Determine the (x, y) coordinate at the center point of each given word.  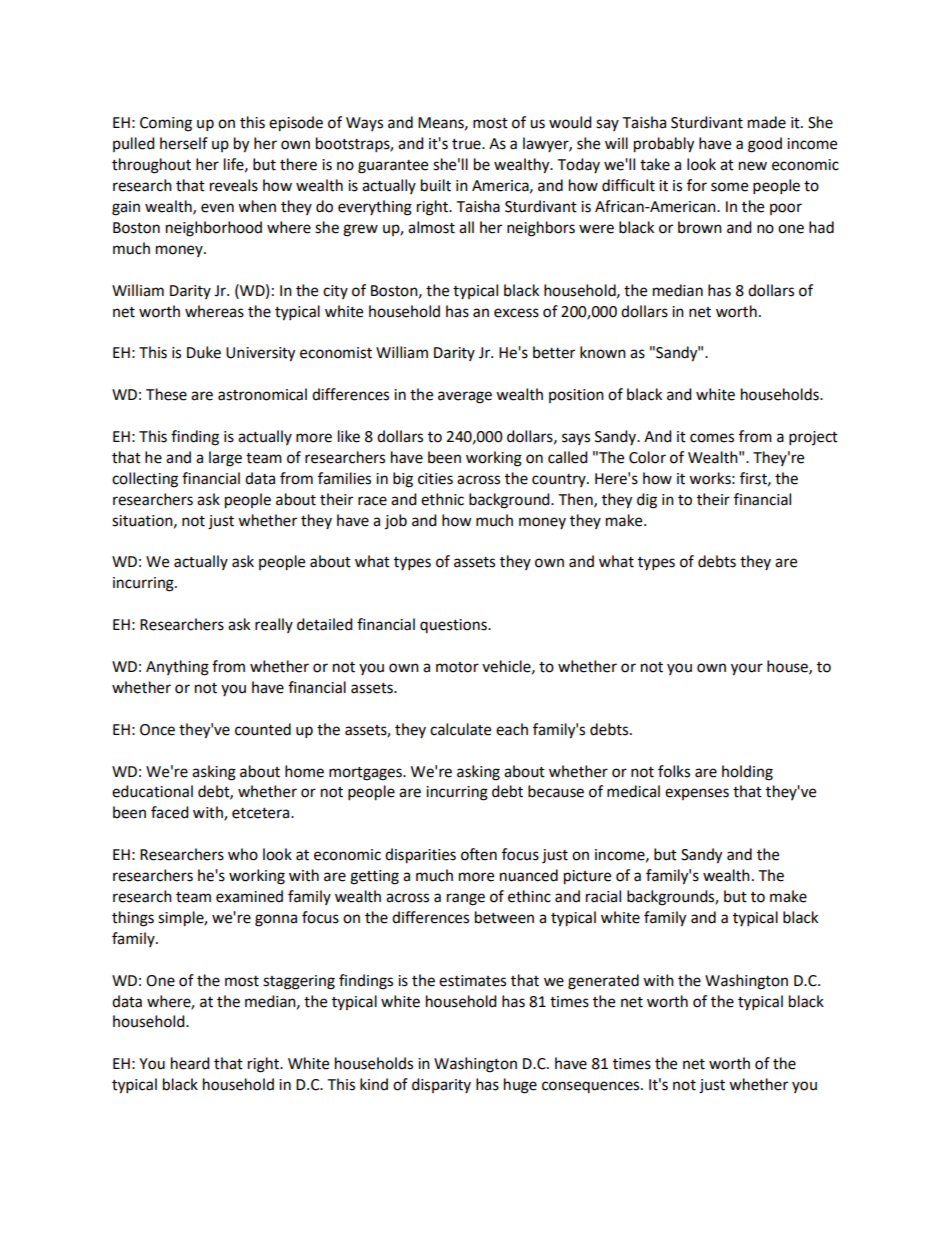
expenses (697, 794)
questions (454, 626)
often (479, 854)
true (467, 144)
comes (712, 438)
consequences (592, 1087)
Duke (204, 352)
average (465, 397)
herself (184, 143)
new (753, 166)
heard (190, 1063)
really (274, 625)
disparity (441, 1085)
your (747, 669)
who (243, 854)
